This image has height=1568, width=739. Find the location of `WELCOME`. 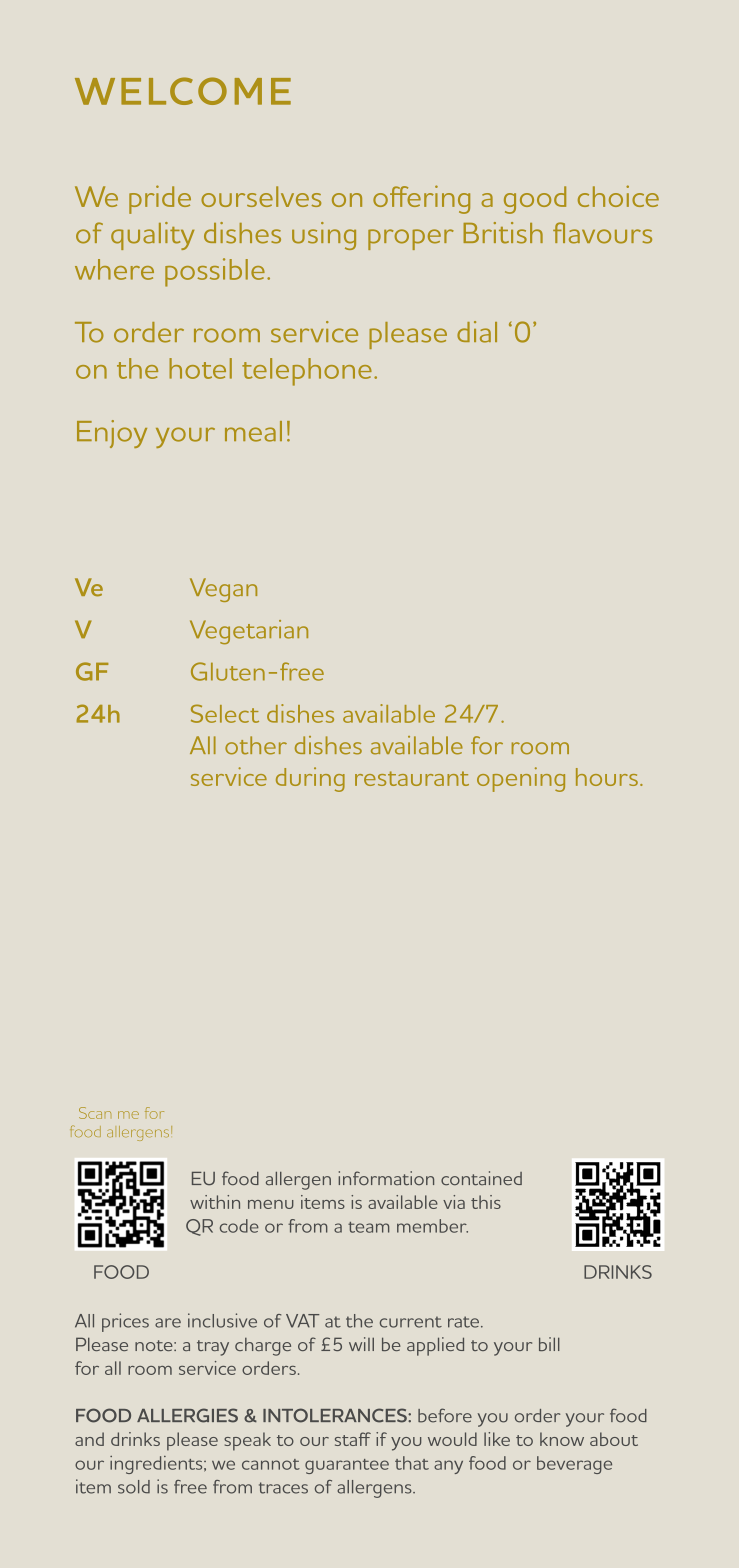

WELCOME is located at coordinates (183, 91).
